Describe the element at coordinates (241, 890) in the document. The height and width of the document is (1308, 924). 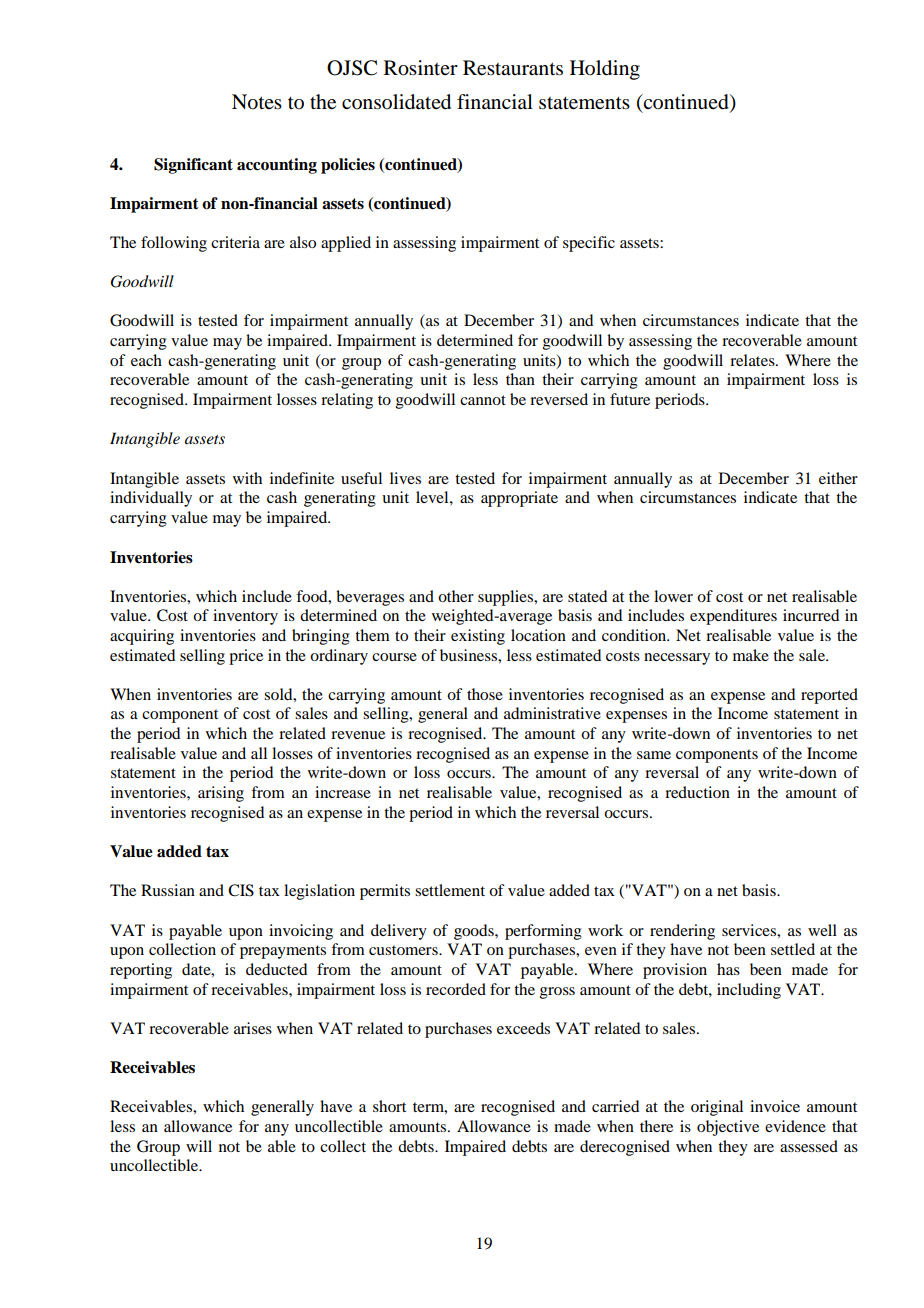
I see `CIS` at that location.
